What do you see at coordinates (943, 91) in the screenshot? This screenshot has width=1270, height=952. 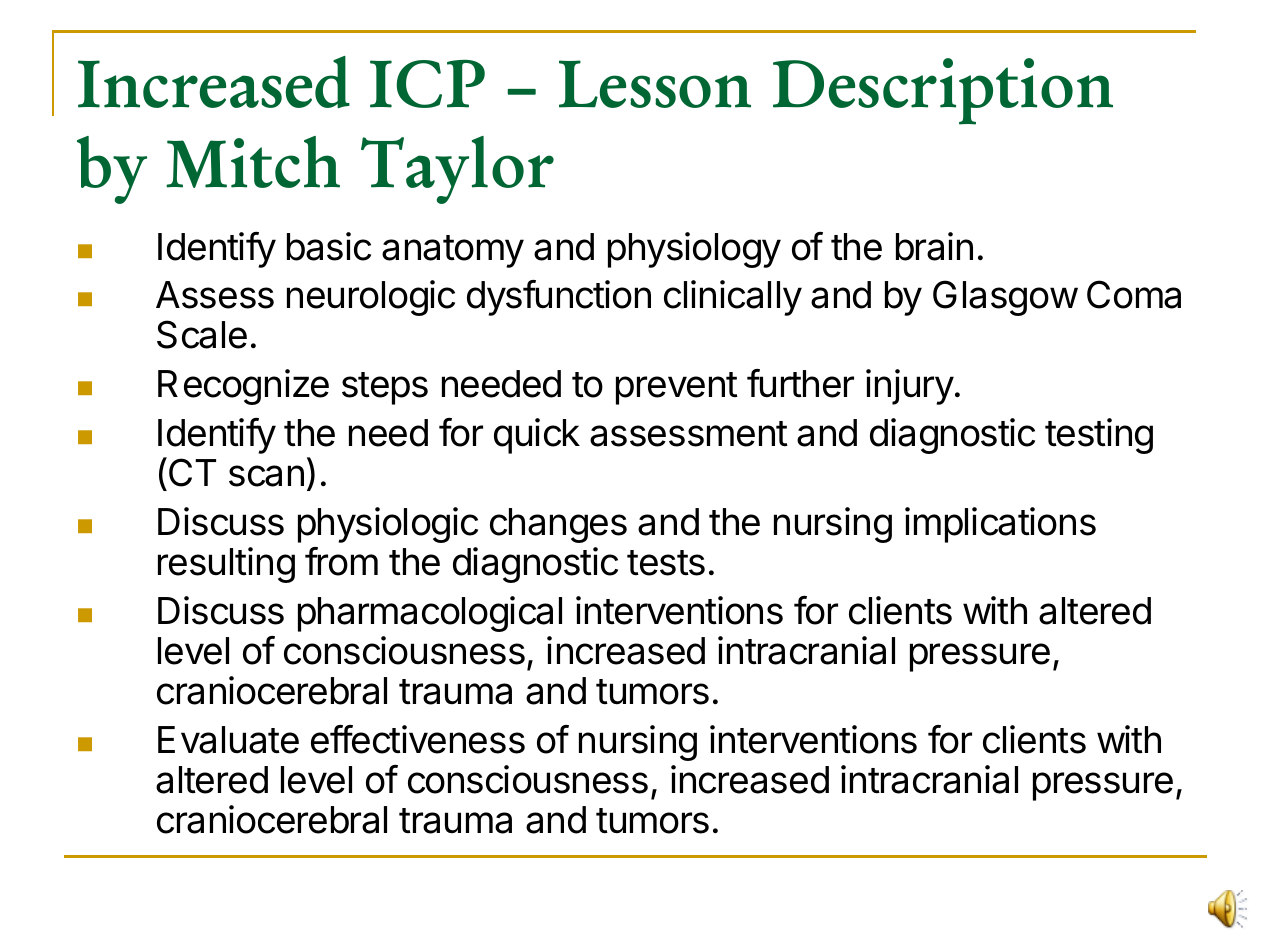 I see `Description` at bounding box center [943, 91].
